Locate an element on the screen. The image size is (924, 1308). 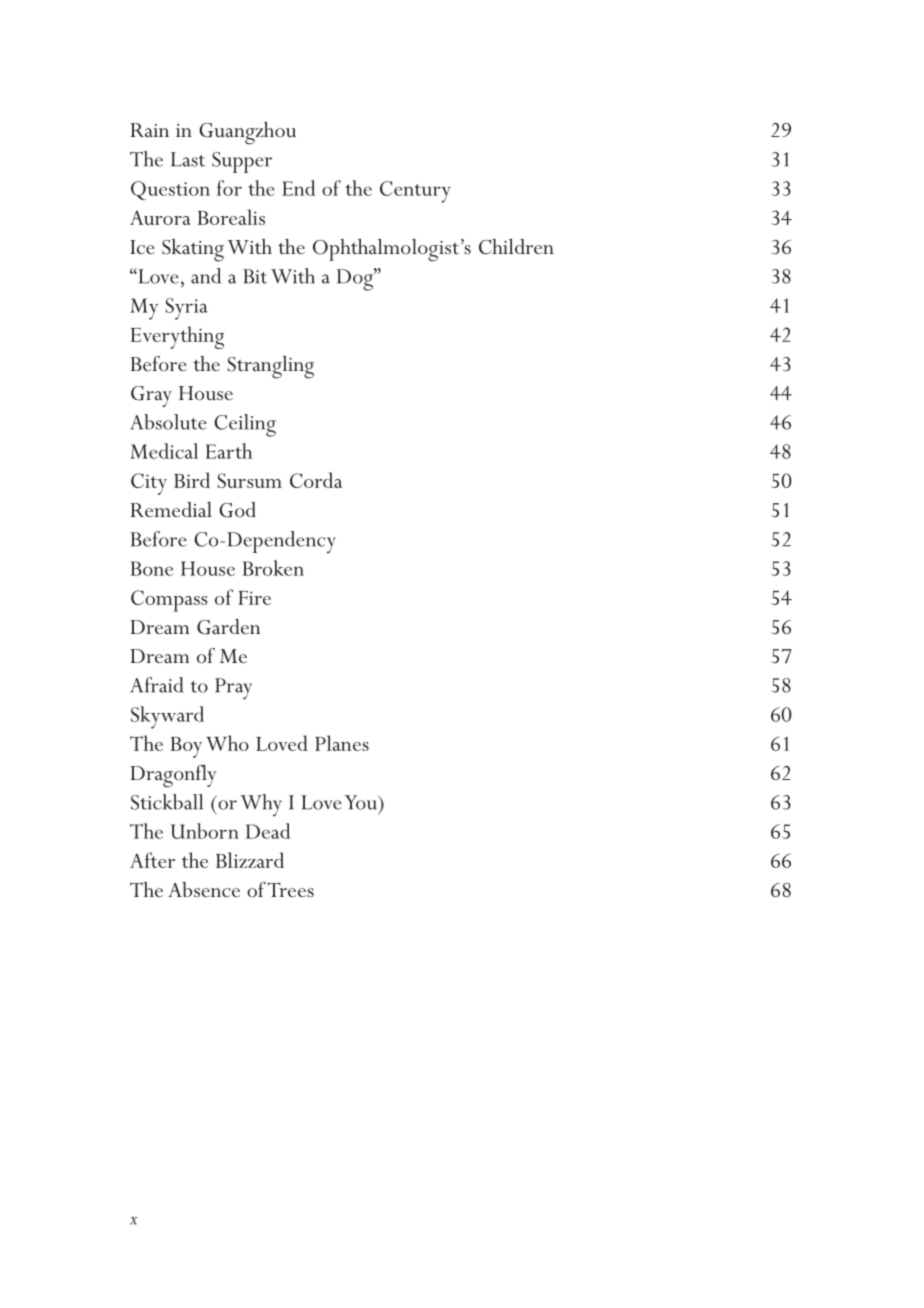
Absolute is located at coordinates (168, 422).
